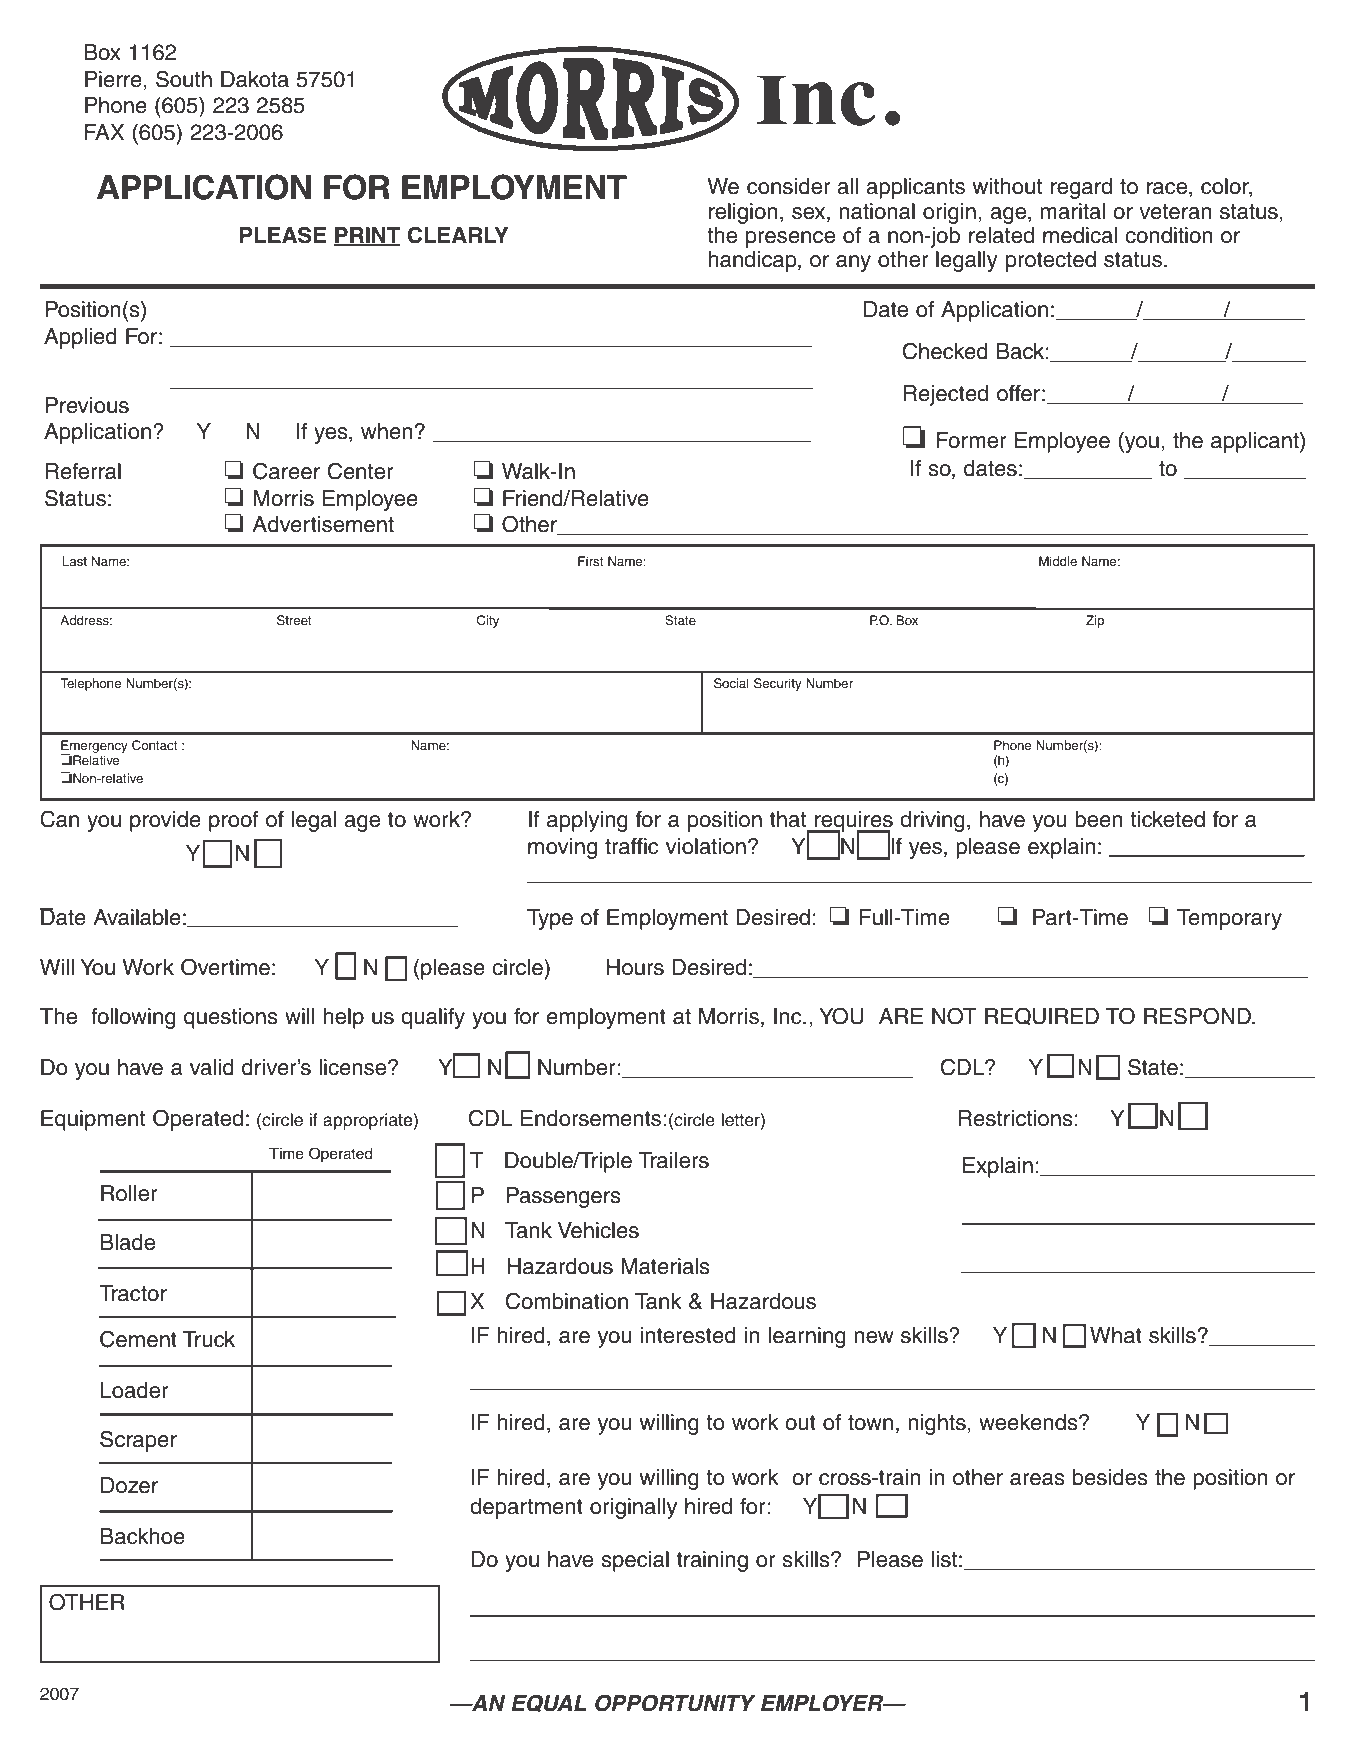  Describe the element at coordinates (1110, 1477) in the page. I see `besides` at that location.
